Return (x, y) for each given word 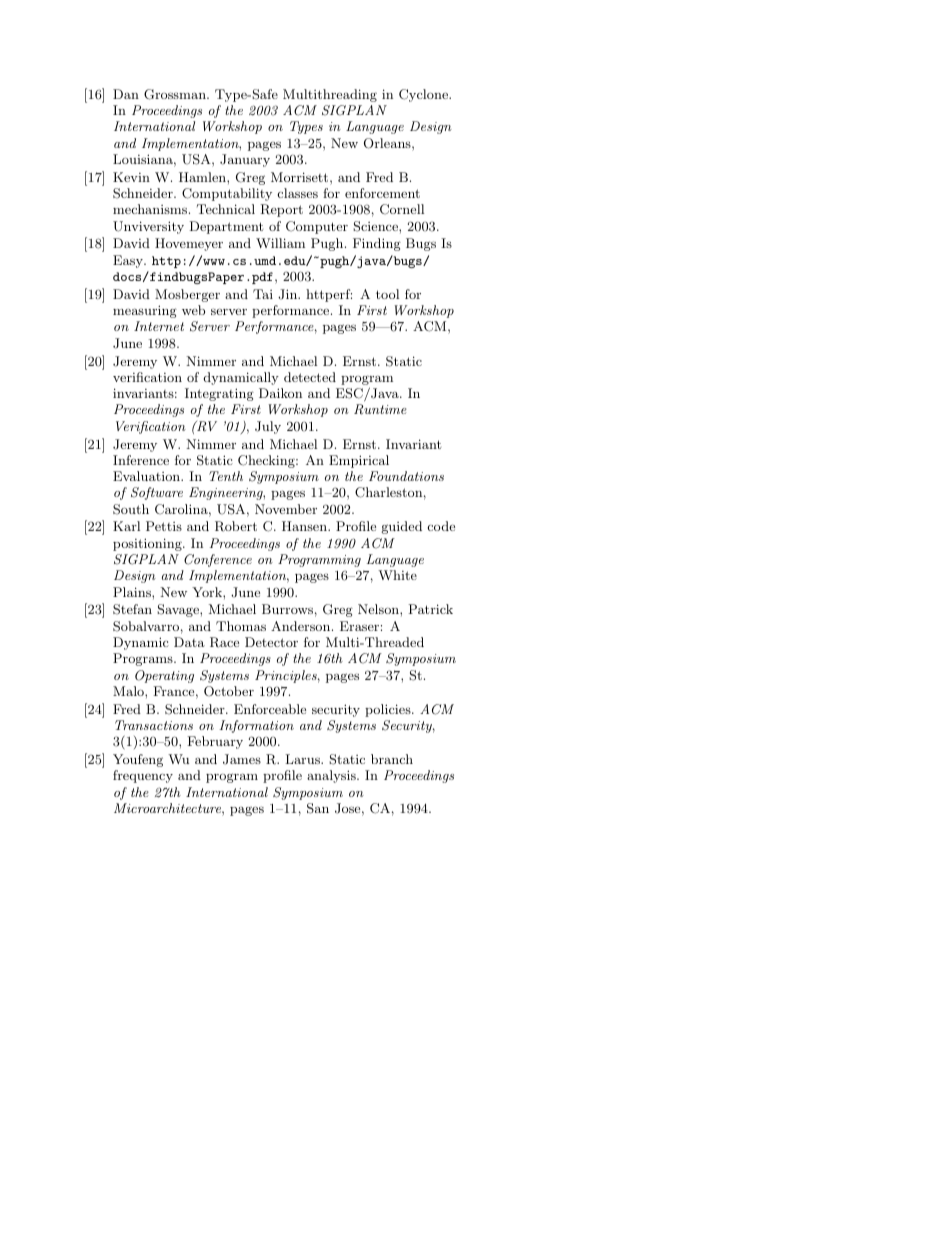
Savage (179, 610)
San (318, 808)
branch (392, 759)
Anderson (302, 626)
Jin (289, 294)
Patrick (430, 609)
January (245, 160)
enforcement (382, 193)
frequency (143, 776)
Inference (141, 460)
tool (387, 294)
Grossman (176, 94)
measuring (145, 311)
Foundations (406, 476)
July (268, 427)
